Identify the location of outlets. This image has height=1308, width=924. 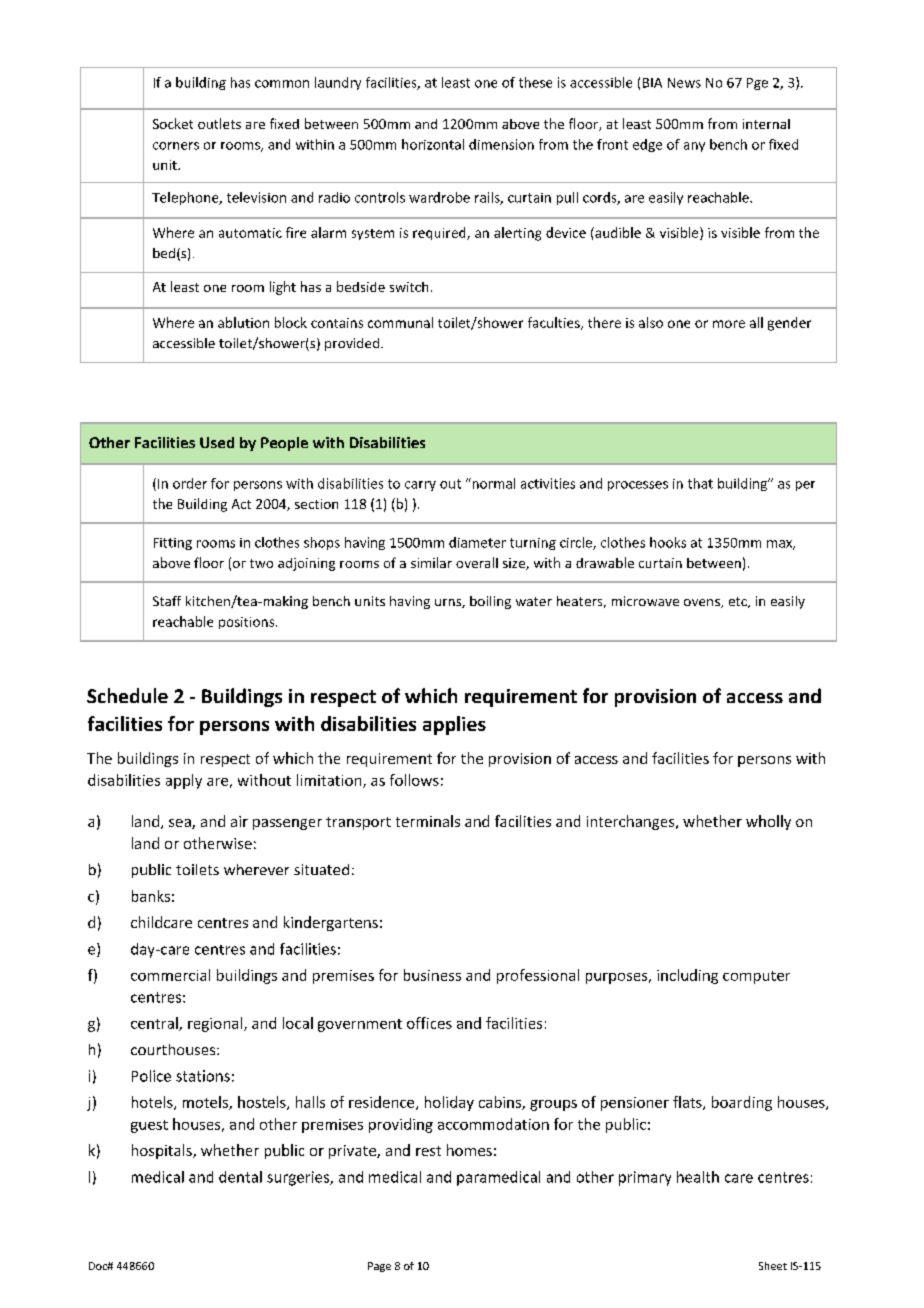
(219, 123).
